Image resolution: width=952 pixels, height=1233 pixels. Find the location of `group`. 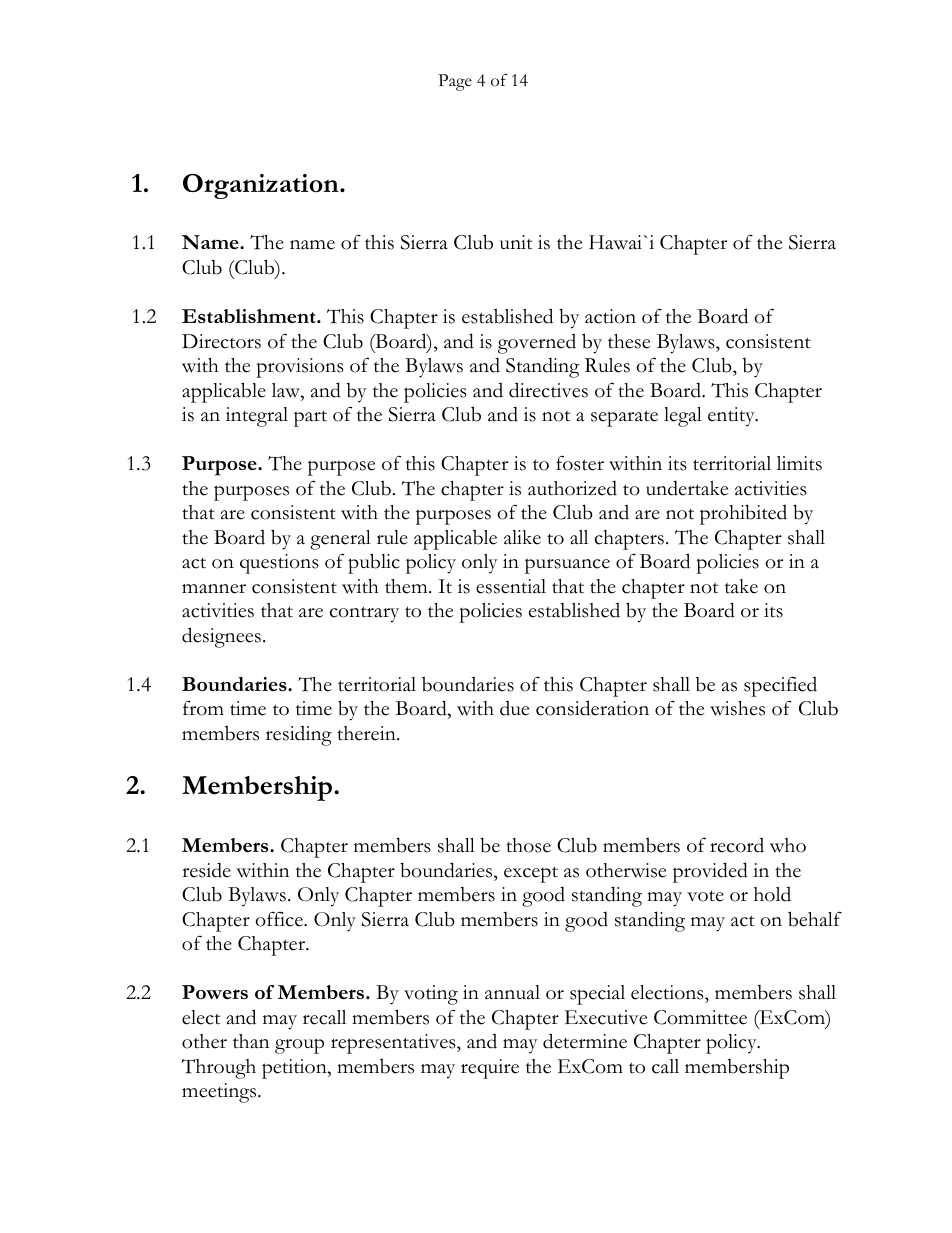

group is located at coordinates (299, 1046).
